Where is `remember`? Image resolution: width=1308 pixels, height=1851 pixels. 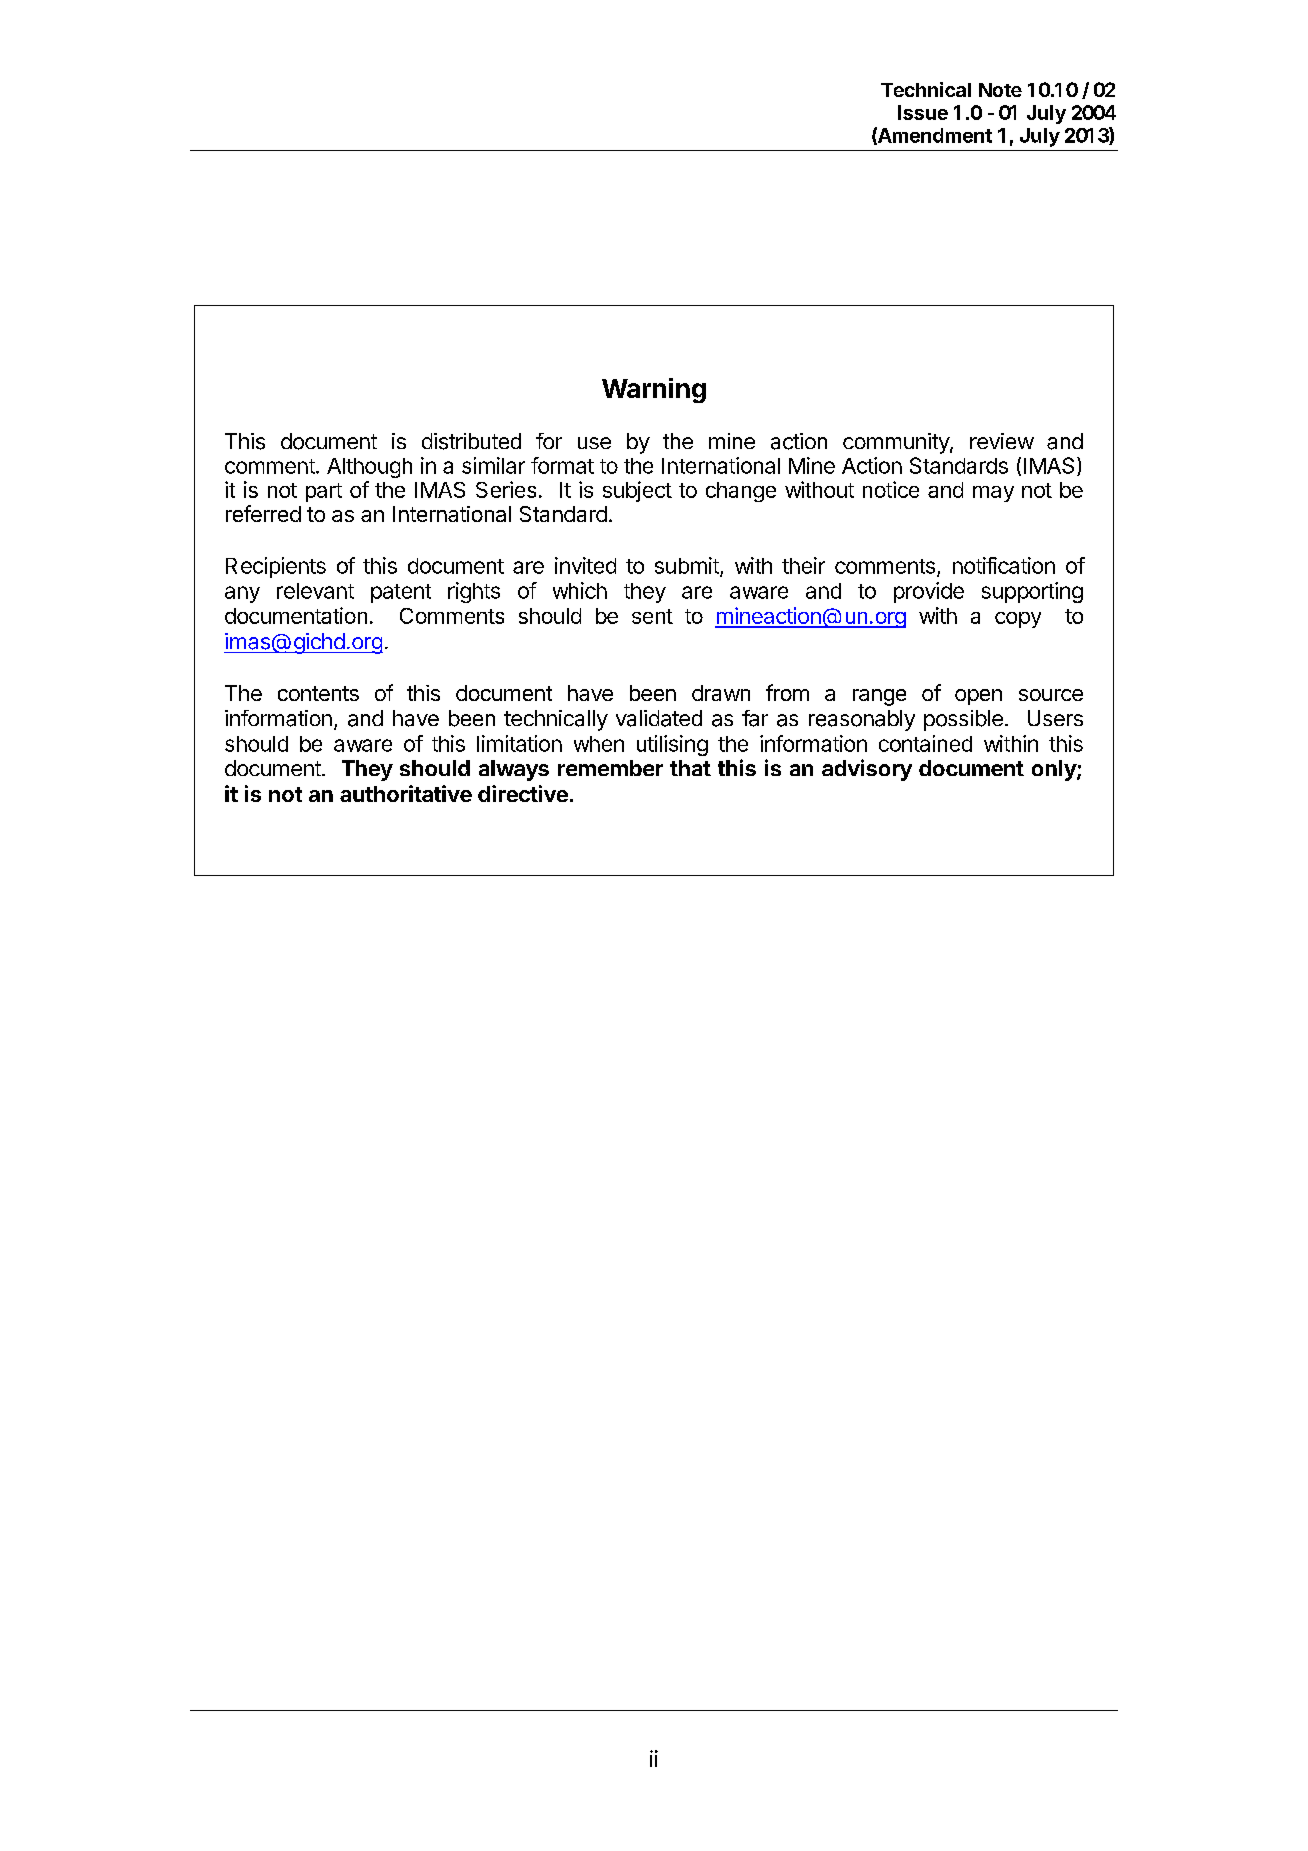 remember is located at coordinates (610, 768).
